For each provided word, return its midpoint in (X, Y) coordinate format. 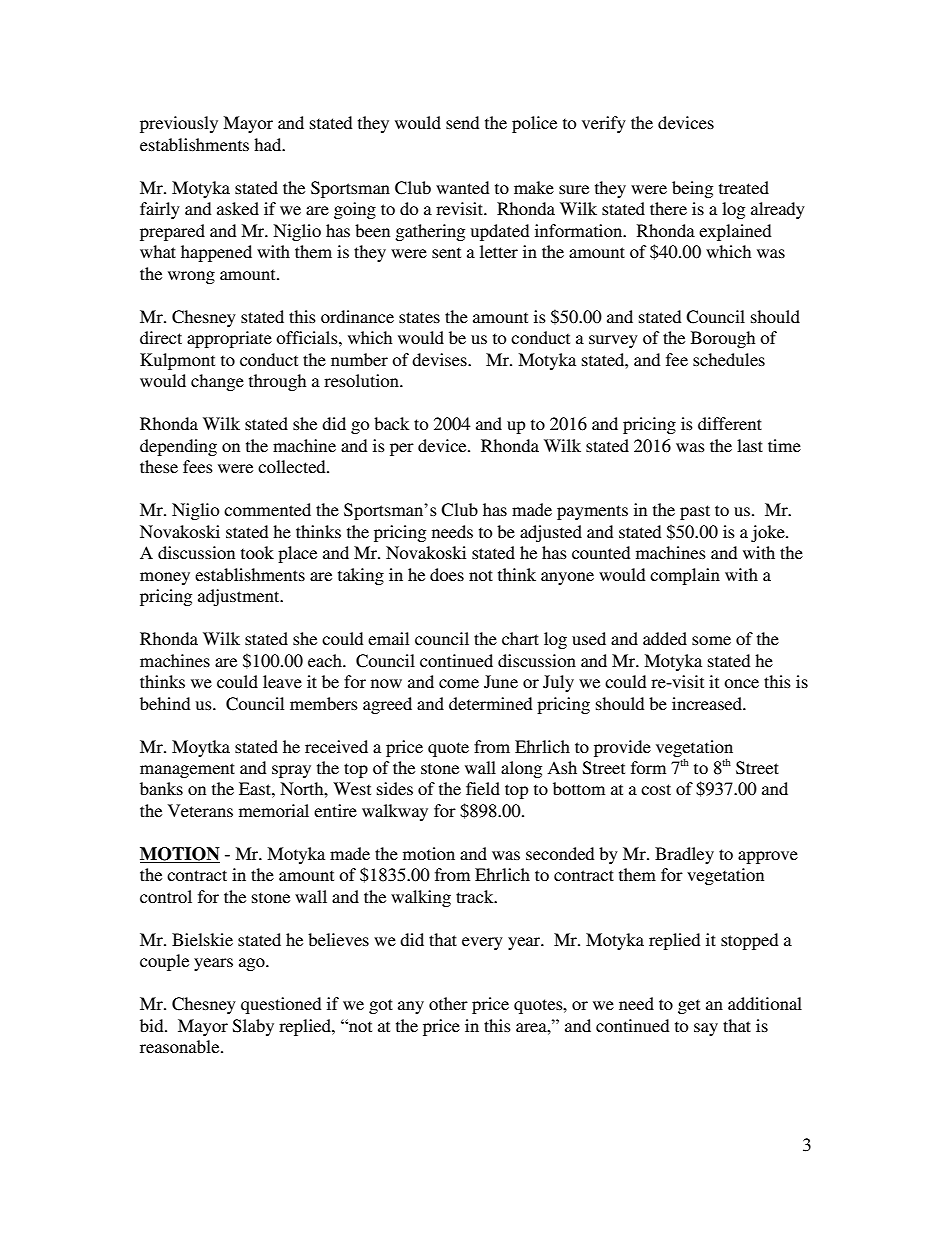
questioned (281, 1005)
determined (490, 703)
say (706, 1029)
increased (708, 703)
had (269, 144)
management (187, 770)
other (448, 1003)
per (402, 449)
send (462, 122)
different (730, 423)
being (692, 189)
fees (198, 466)
